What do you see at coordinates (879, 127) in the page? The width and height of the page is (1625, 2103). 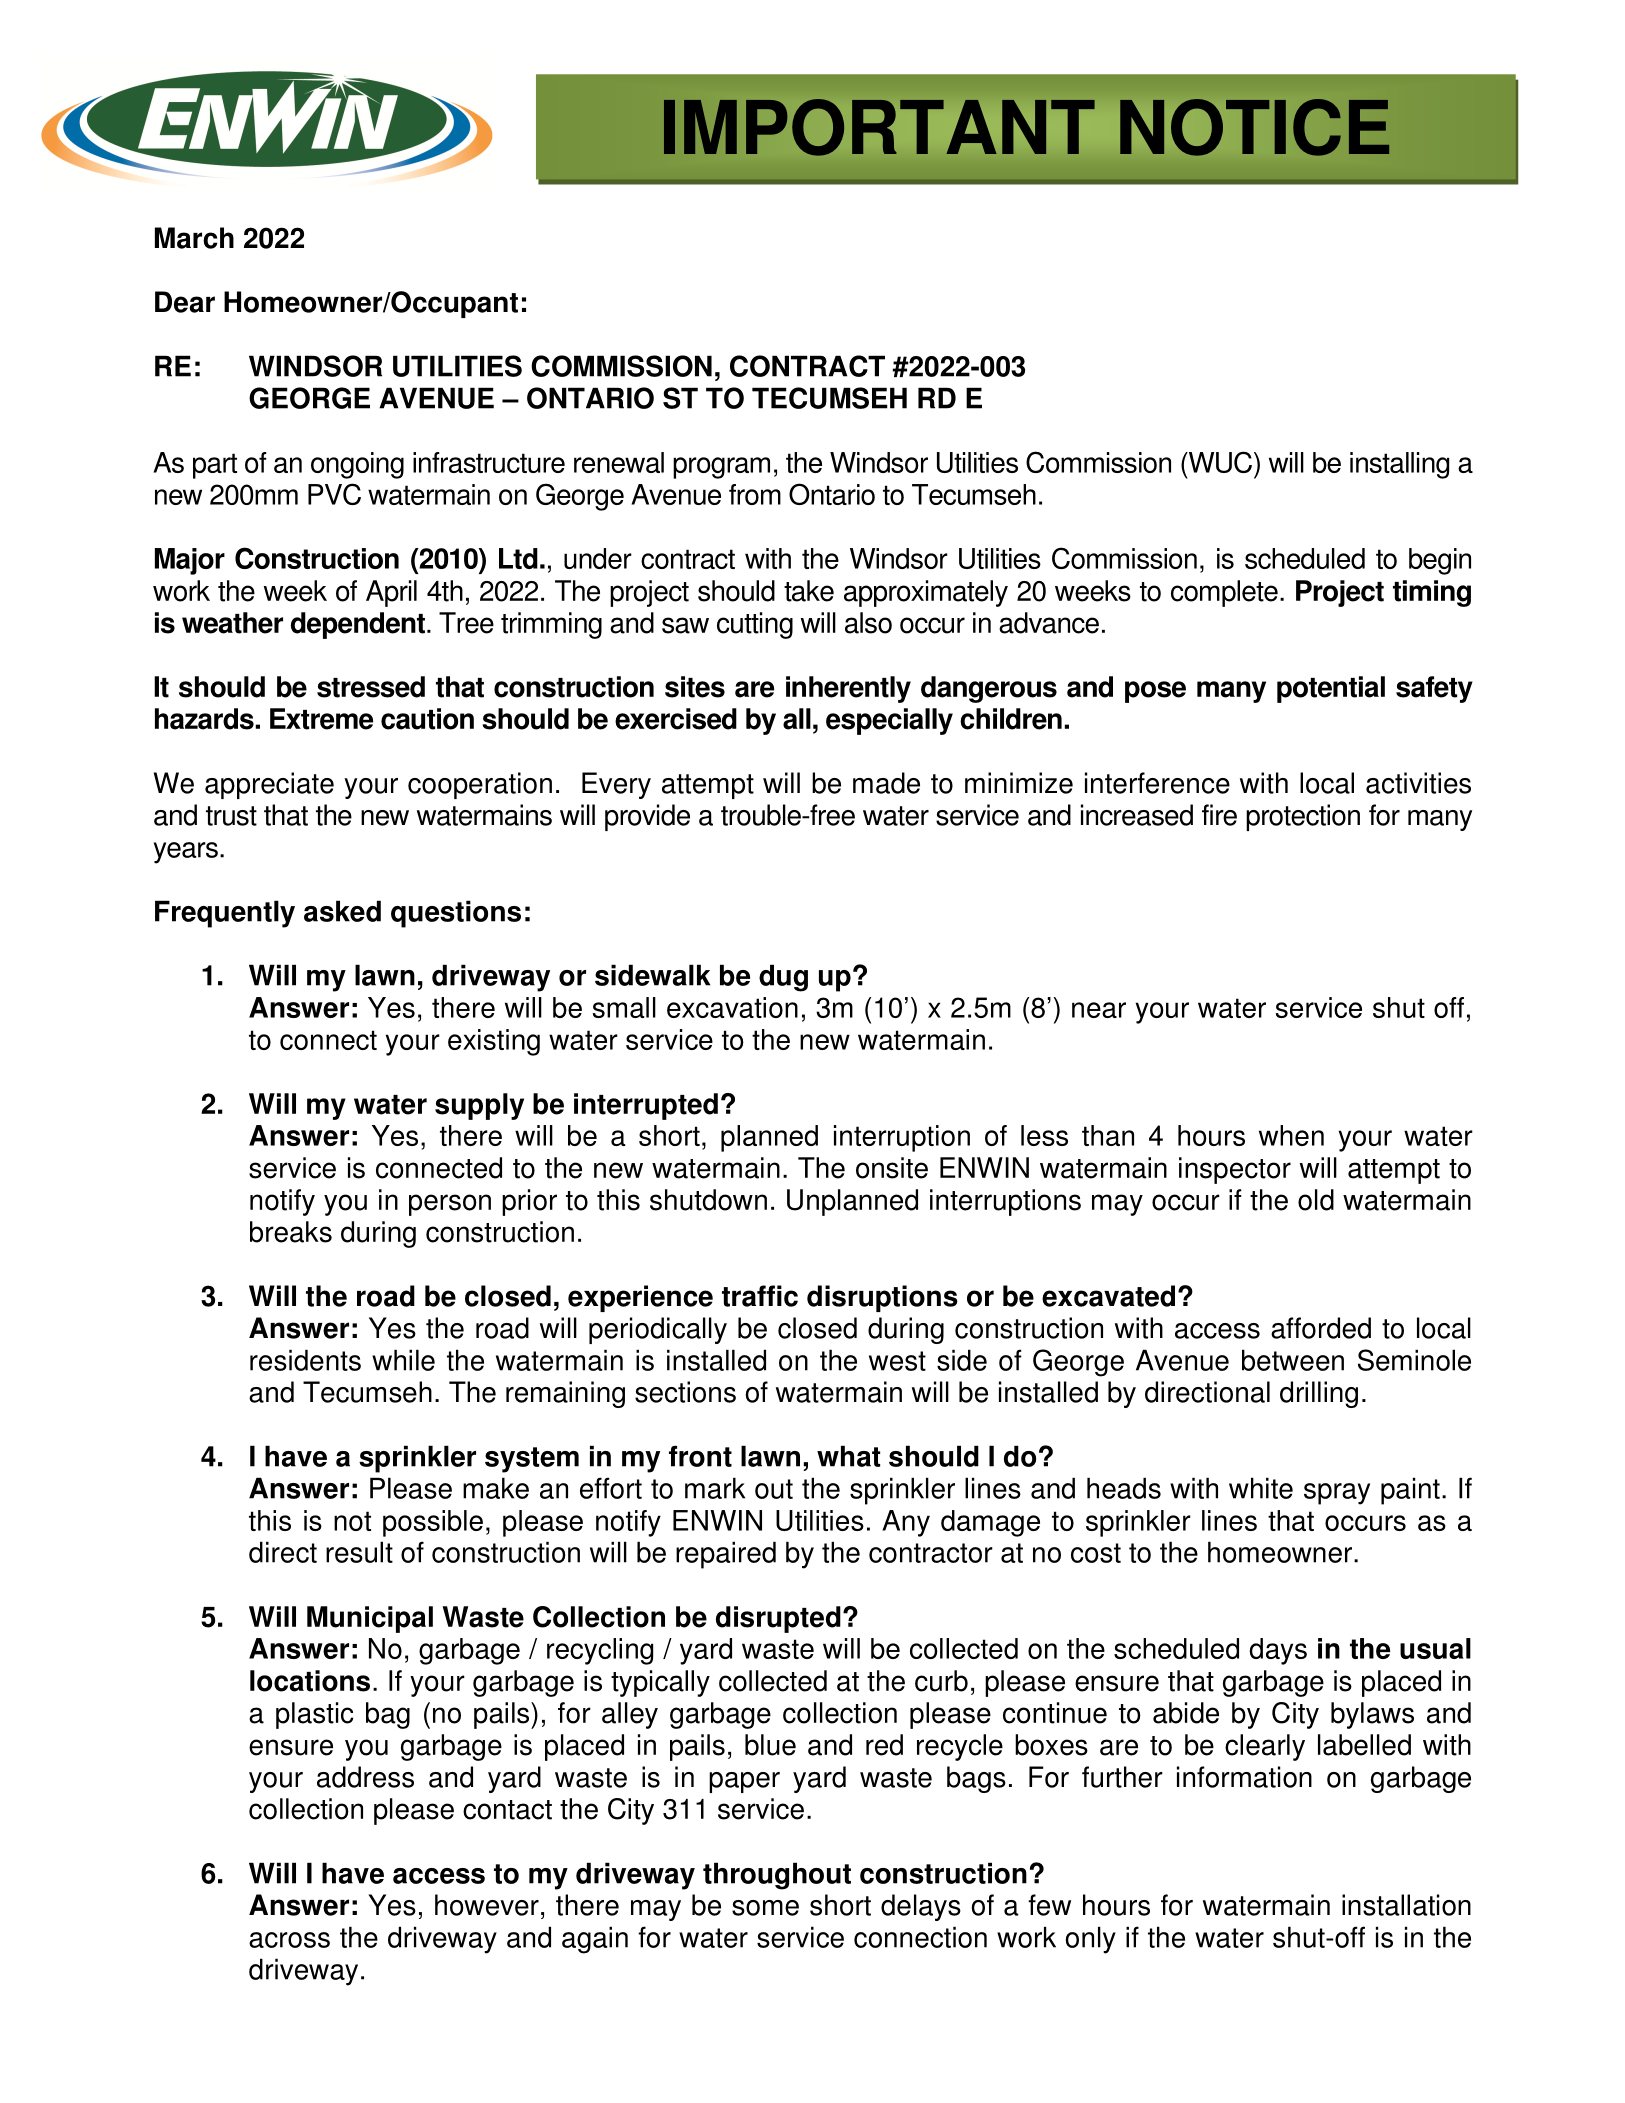 I see `IMPORTANT` at bounding box center [879, 127].
